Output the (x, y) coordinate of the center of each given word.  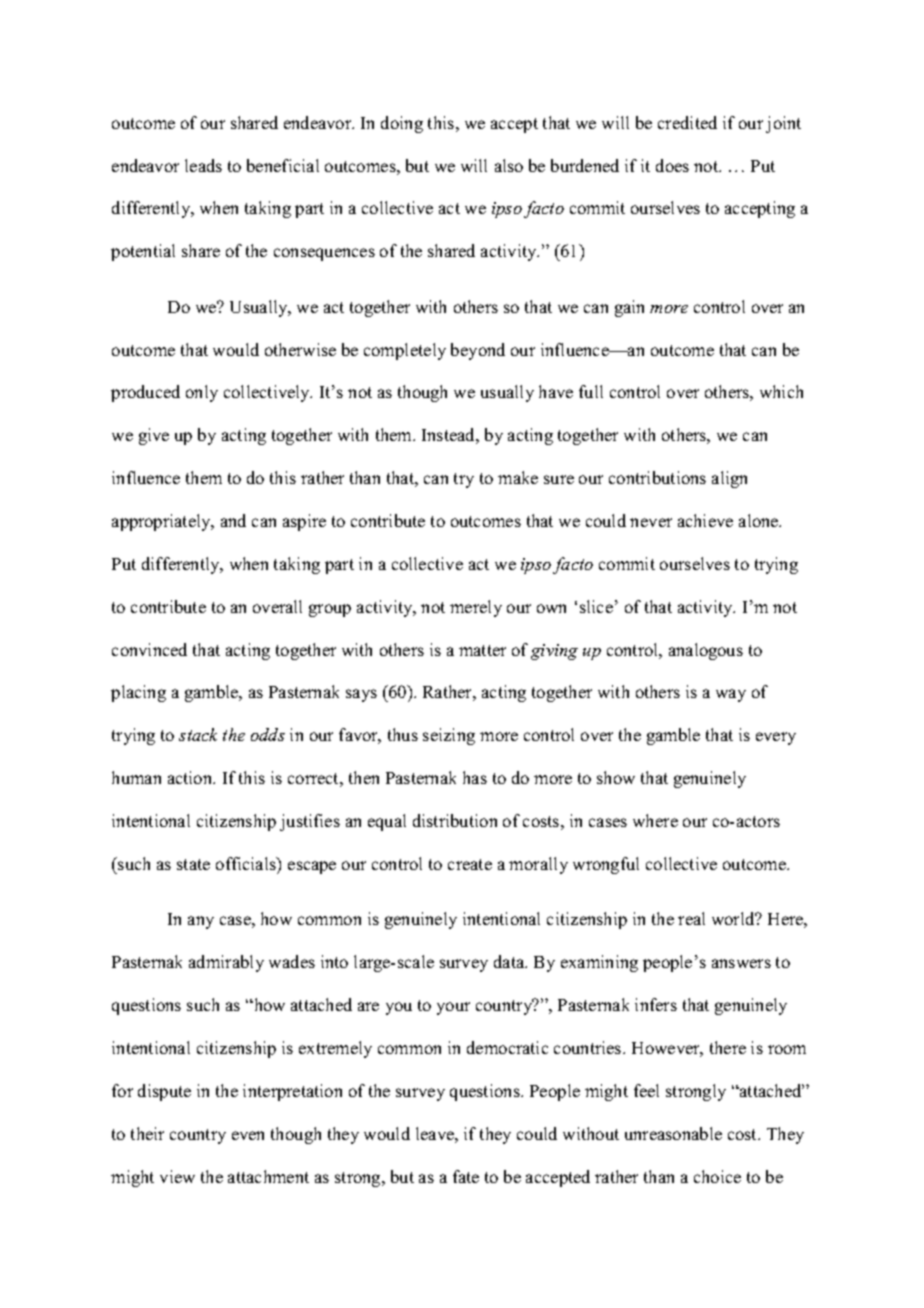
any (201, 922)
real (691, 918)
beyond (478, 351)
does (672, 165)
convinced (149, 649)
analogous (706, 651)
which (781, 391)
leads (203, 165)
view (177, 1176)
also (509, 165)
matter (482, 650)
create (470, 864)
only (202, 393)
